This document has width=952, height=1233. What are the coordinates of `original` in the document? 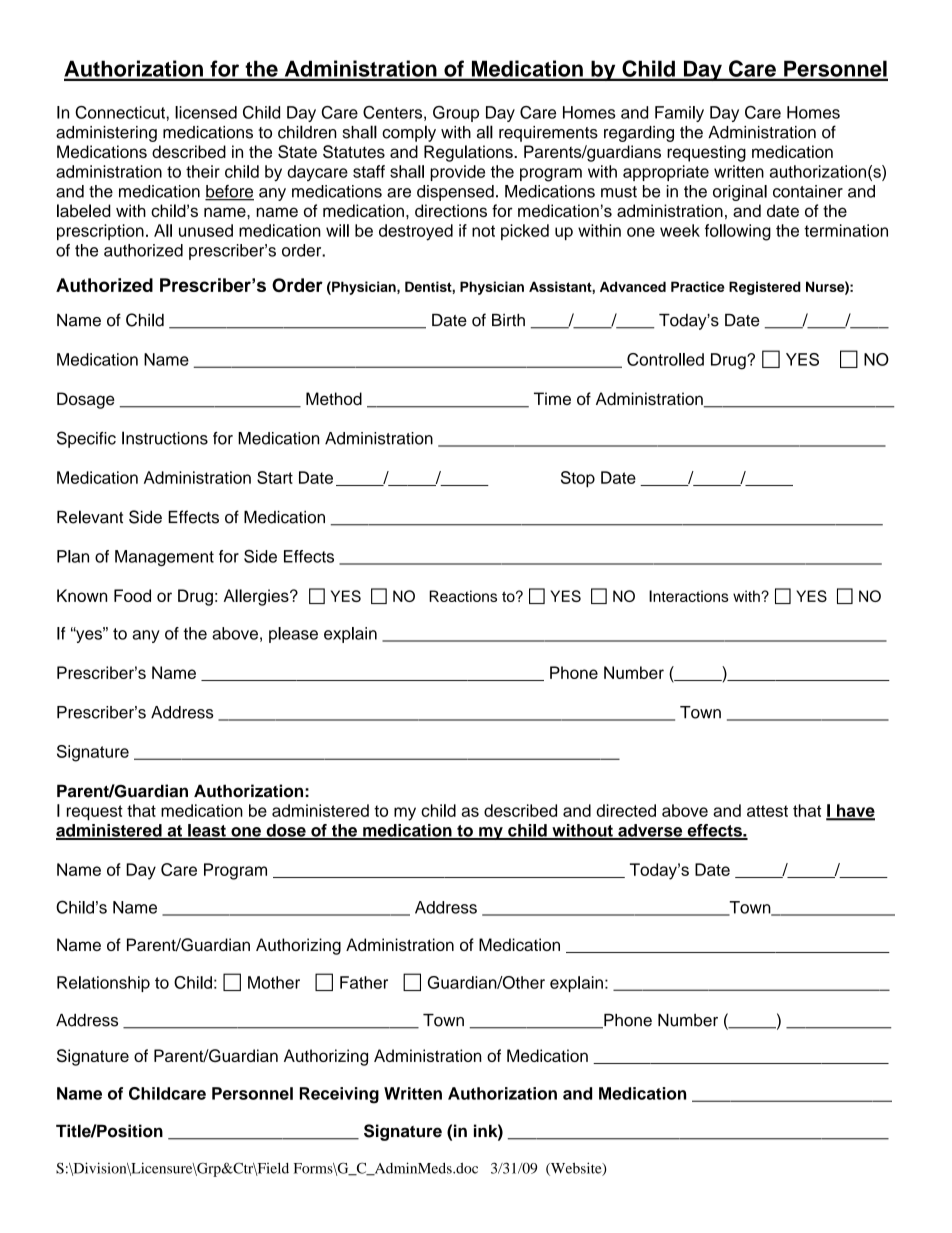 It's located at (740, 193).
